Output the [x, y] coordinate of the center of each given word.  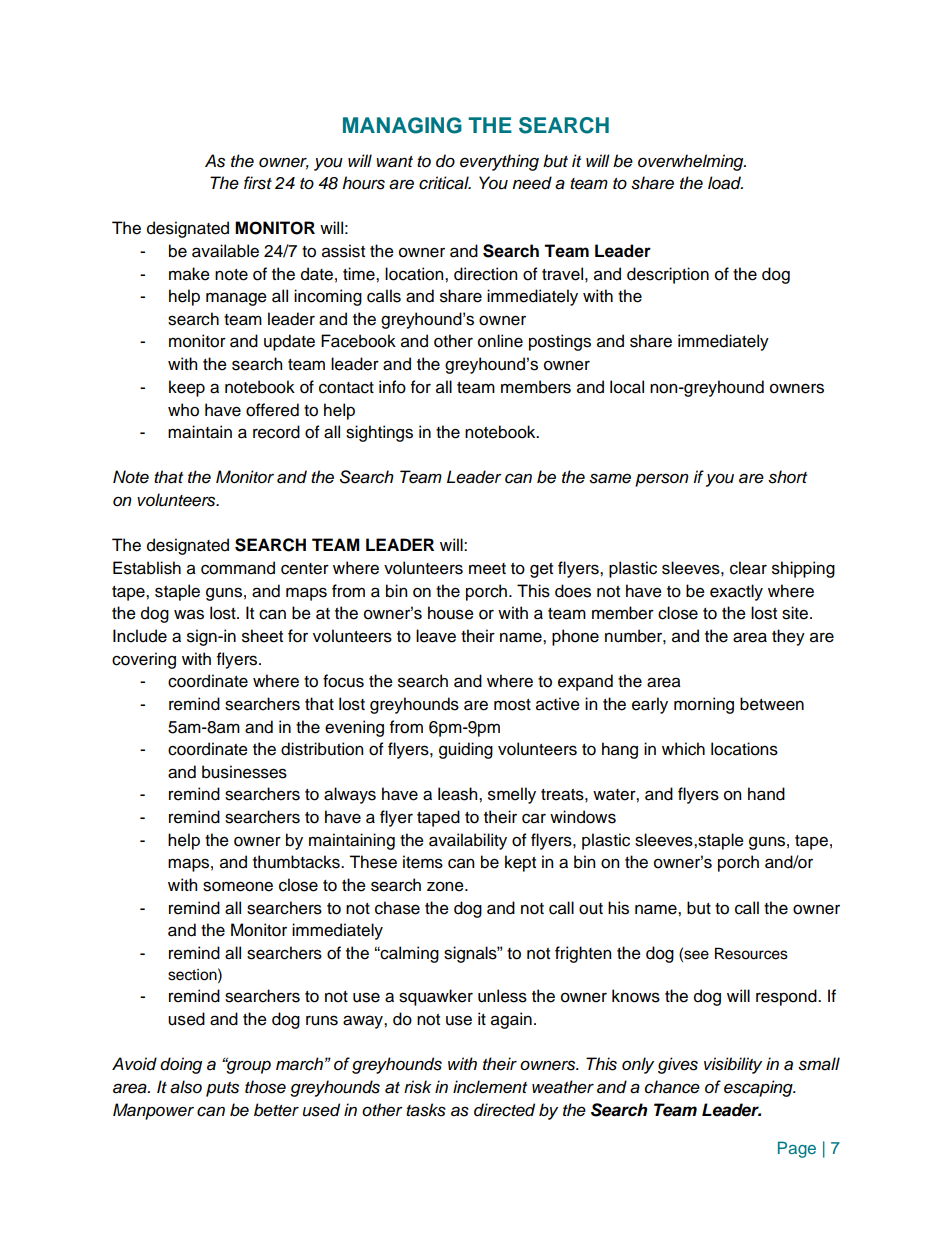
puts [222, 1089]
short [787, 477]
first [258, 183]
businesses [244, 772]
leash [459, 794]
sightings [379, 433]
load [725, 183]
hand [766, 794]
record [276, 432]
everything [499, 162]
